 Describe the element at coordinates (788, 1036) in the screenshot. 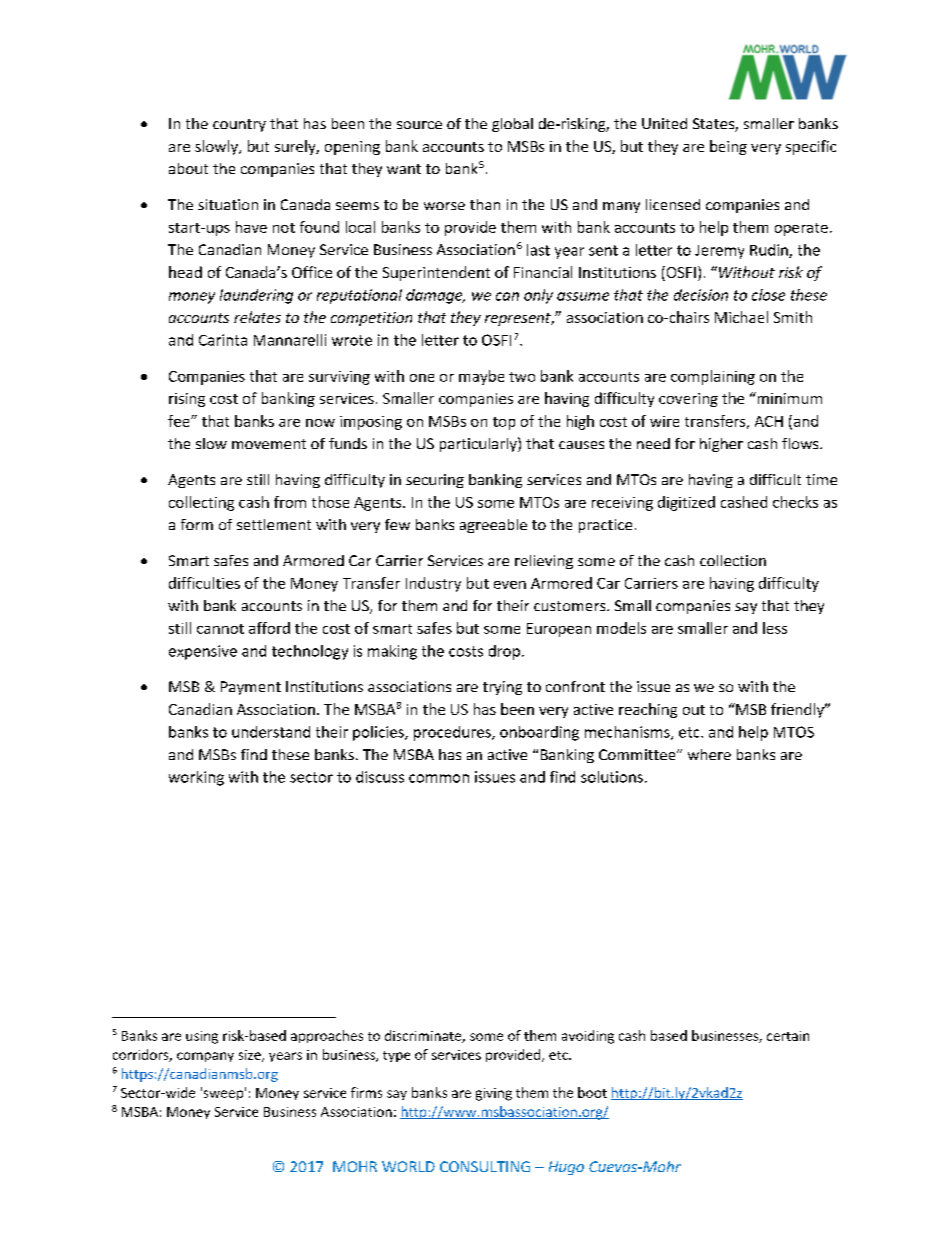

I see `certain` at that location.
